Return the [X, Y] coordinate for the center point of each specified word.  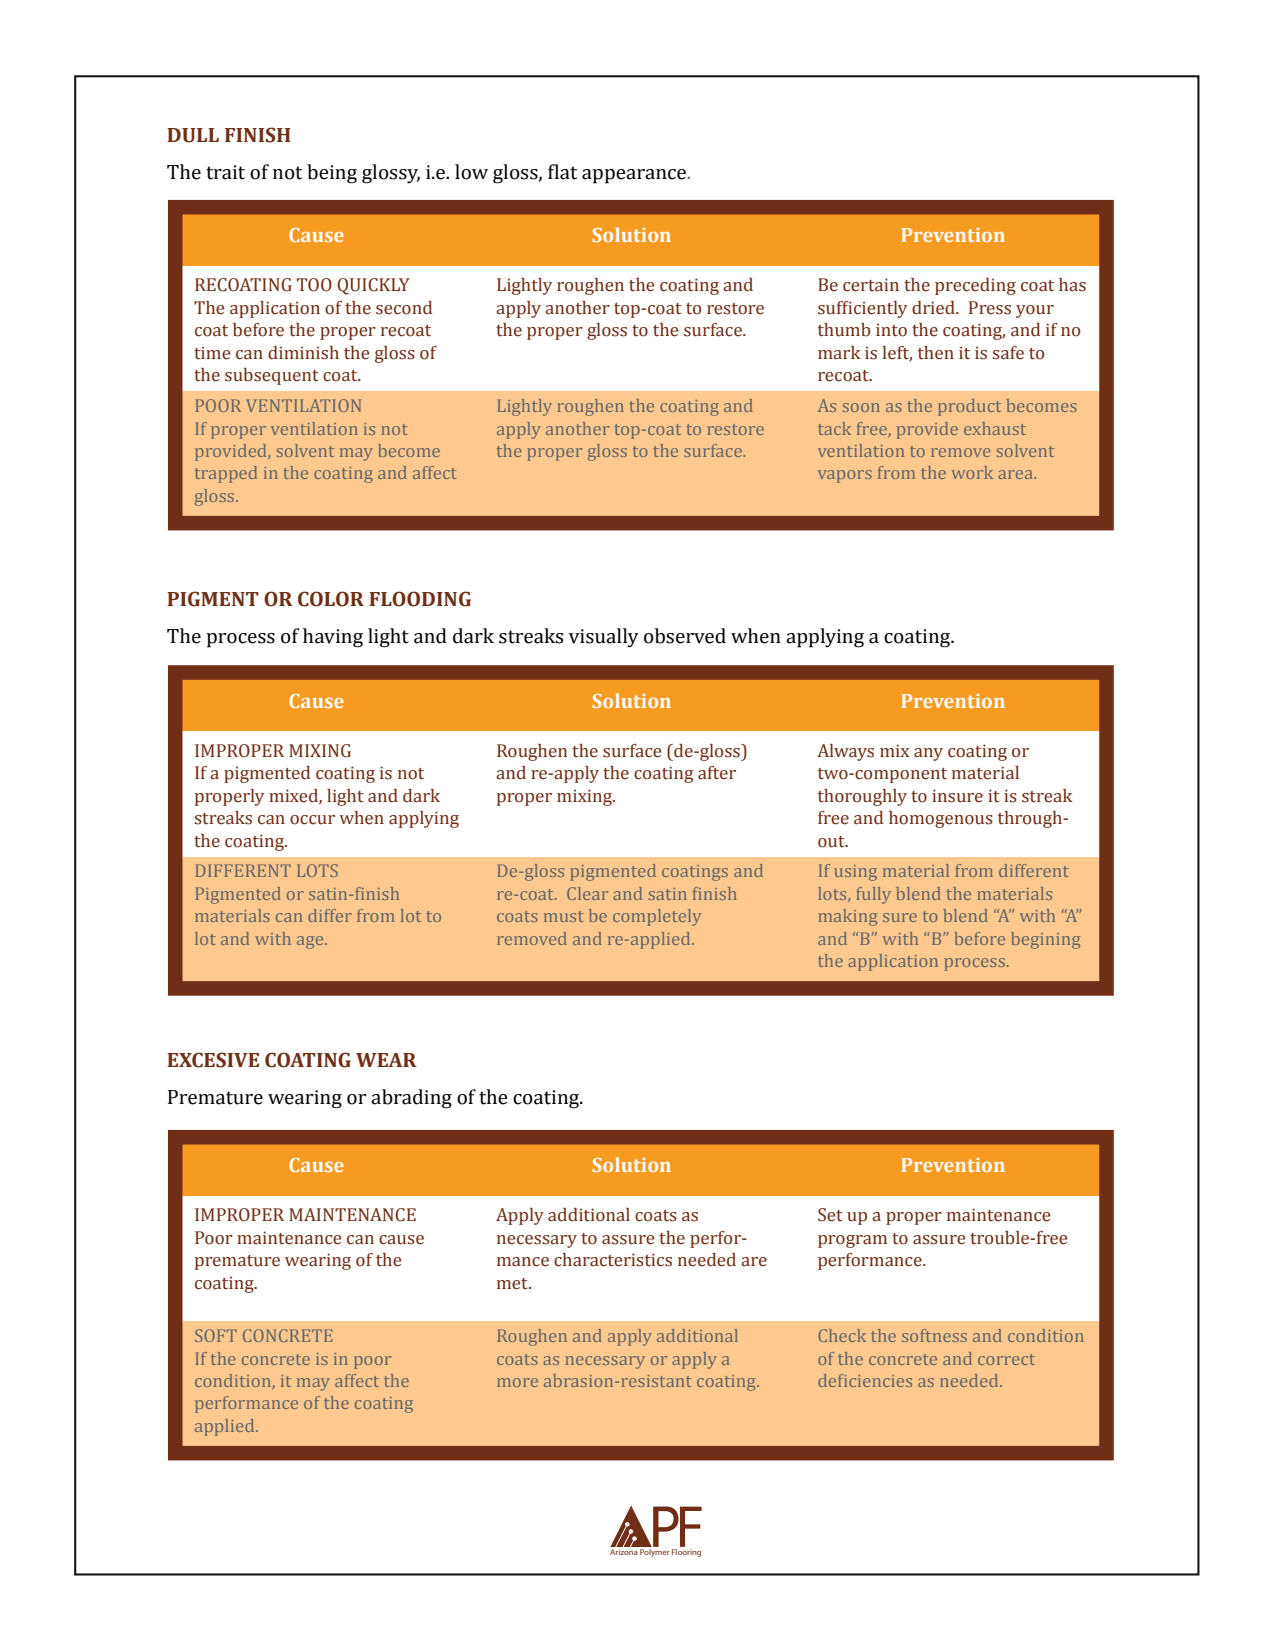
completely [657, 917]
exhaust [995, 428]
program [852, 1241]
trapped [226, 474]
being [332, 174]
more [517, 1382]
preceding [975, 286]
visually [604, 638]
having [333, 638]
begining [1046, 940]
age [311, 942]
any [928, 754]
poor [372, 1362]
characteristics [613, 1260]
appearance [635, 176]
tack [834, 428]
